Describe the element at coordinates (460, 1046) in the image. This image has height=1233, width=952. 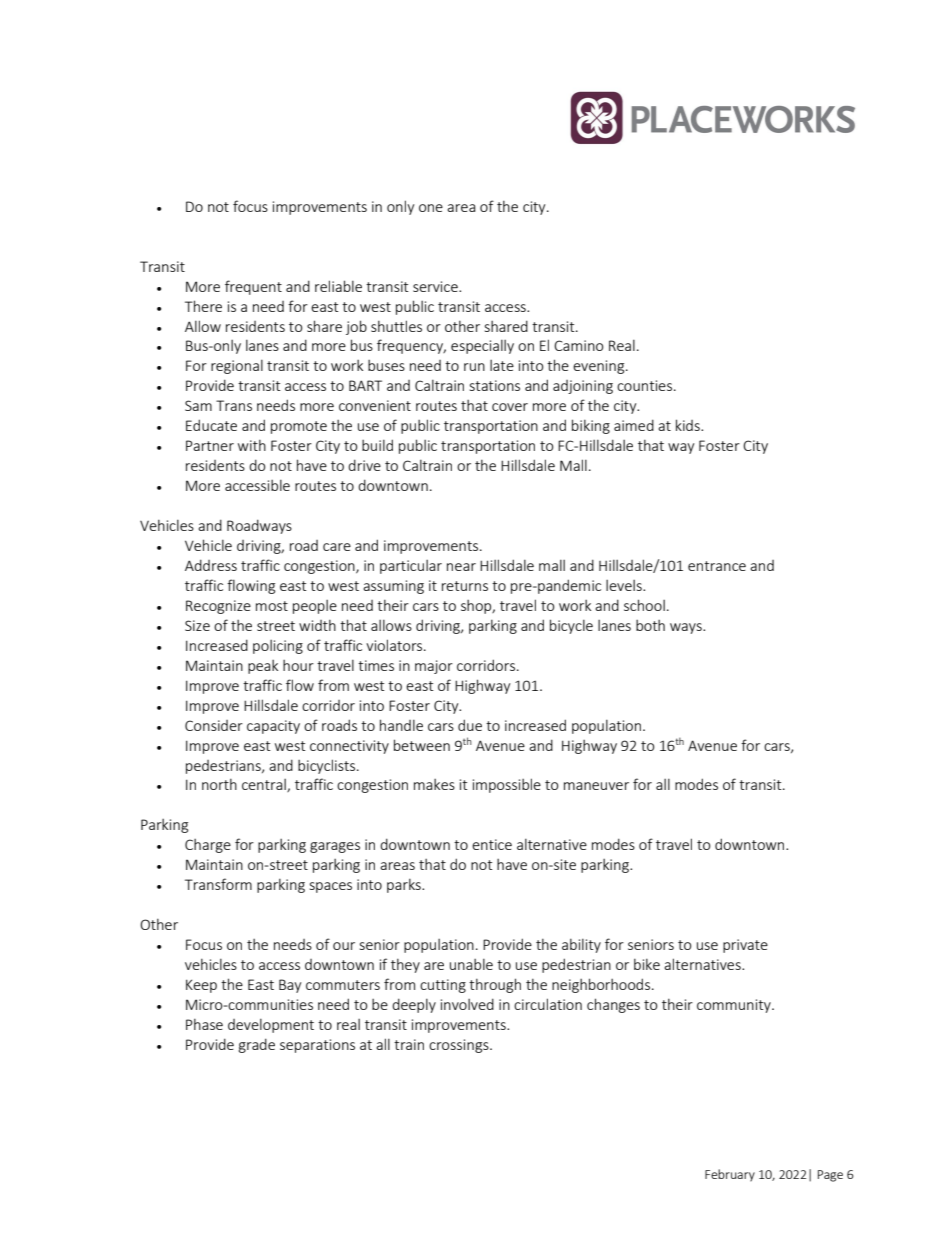
I see `crossings` at that location.
